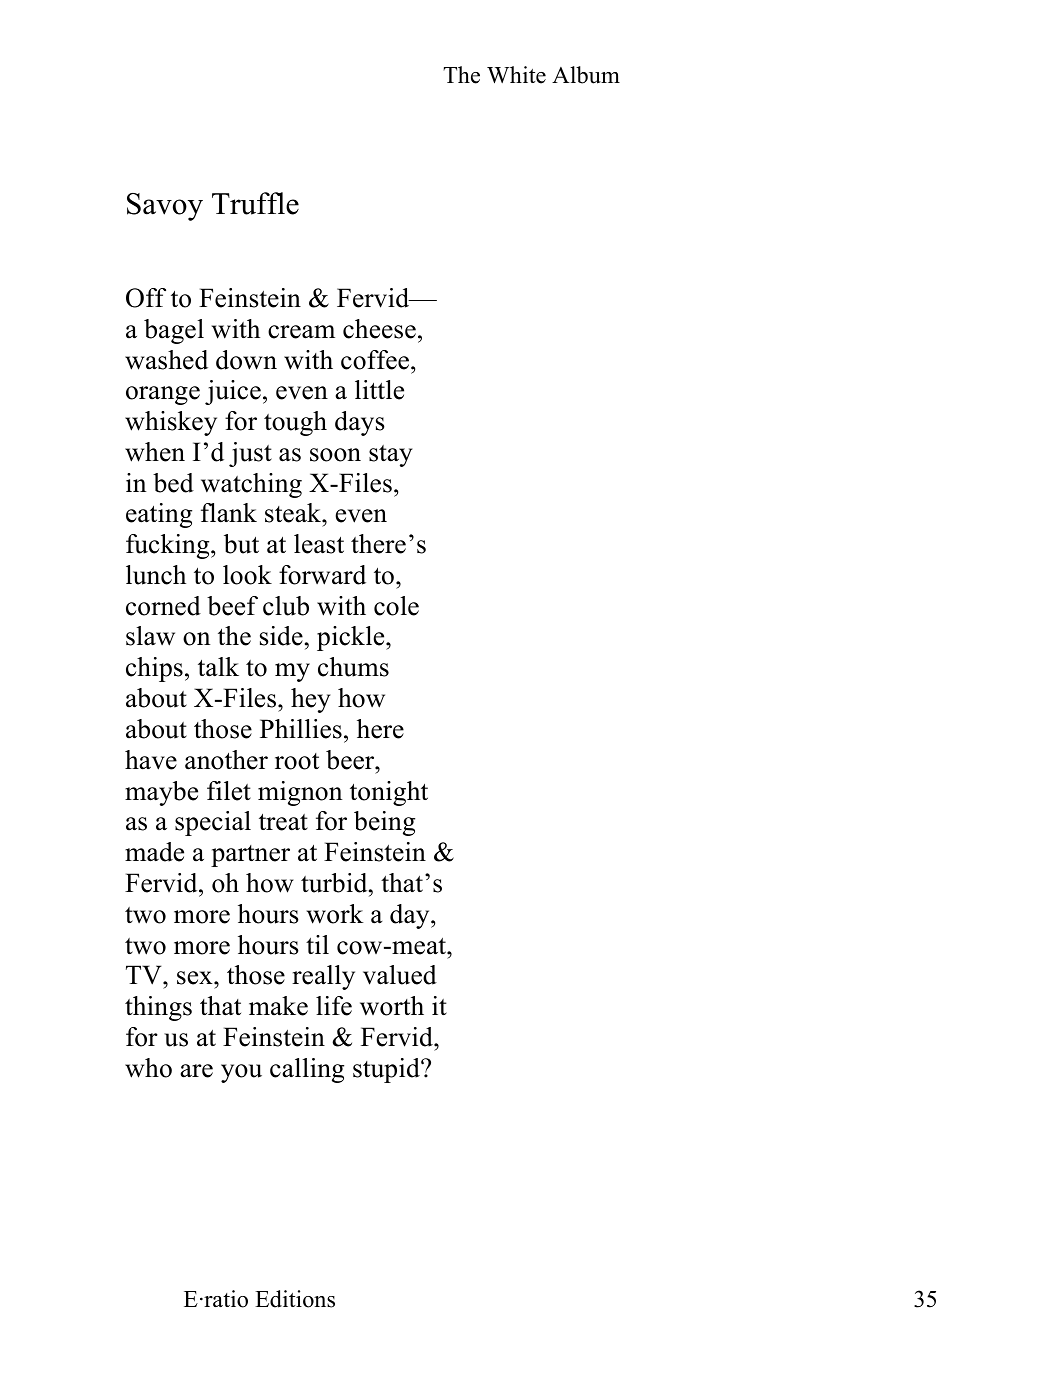 This screenshot has width=1063, height=1376. What do you see at coordinates (396, 606) in the screenshot?
I see `cole` at bounding box center [396, 606].
